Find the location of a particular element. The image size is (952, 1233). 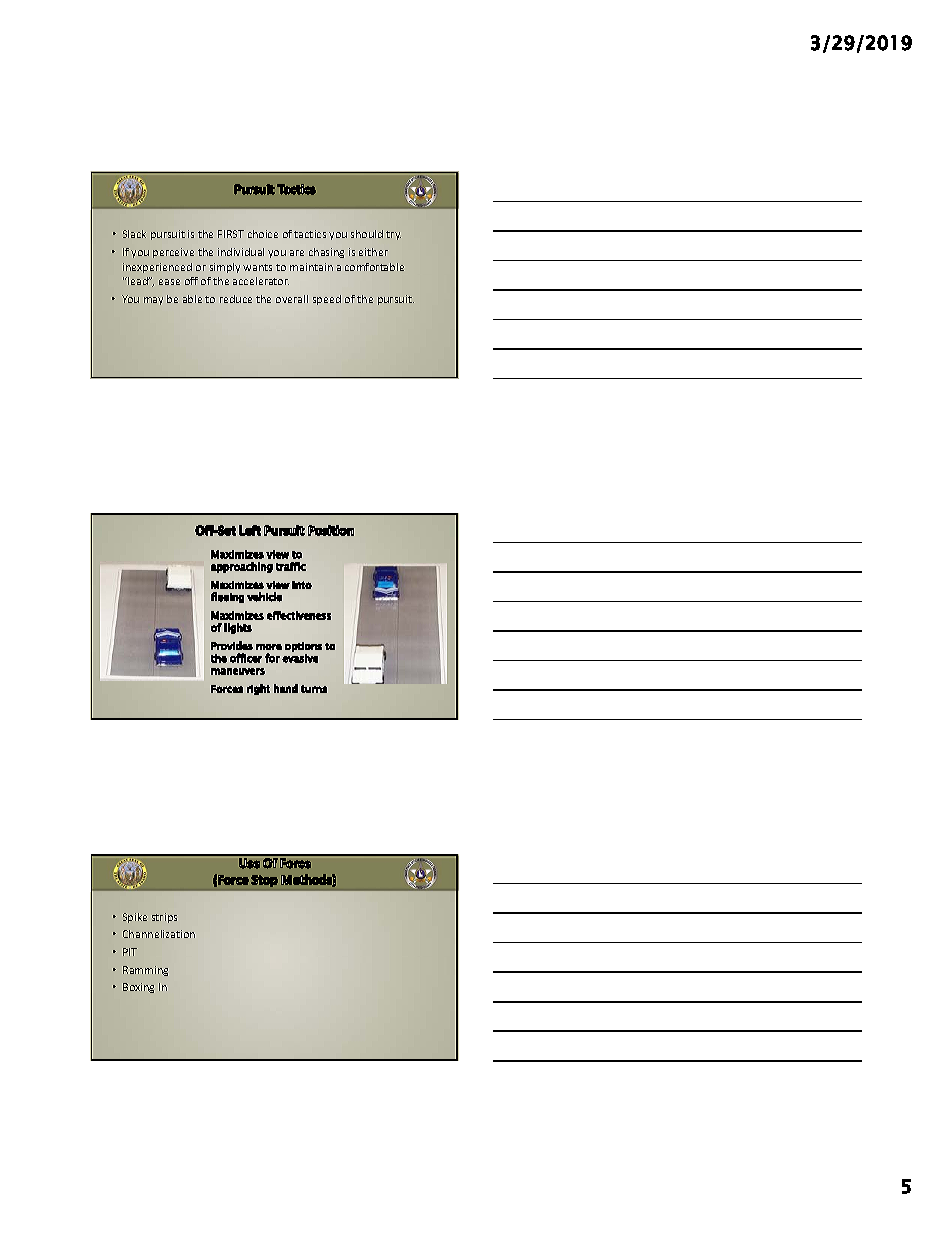

strips is located at coordinates (164, 918).
